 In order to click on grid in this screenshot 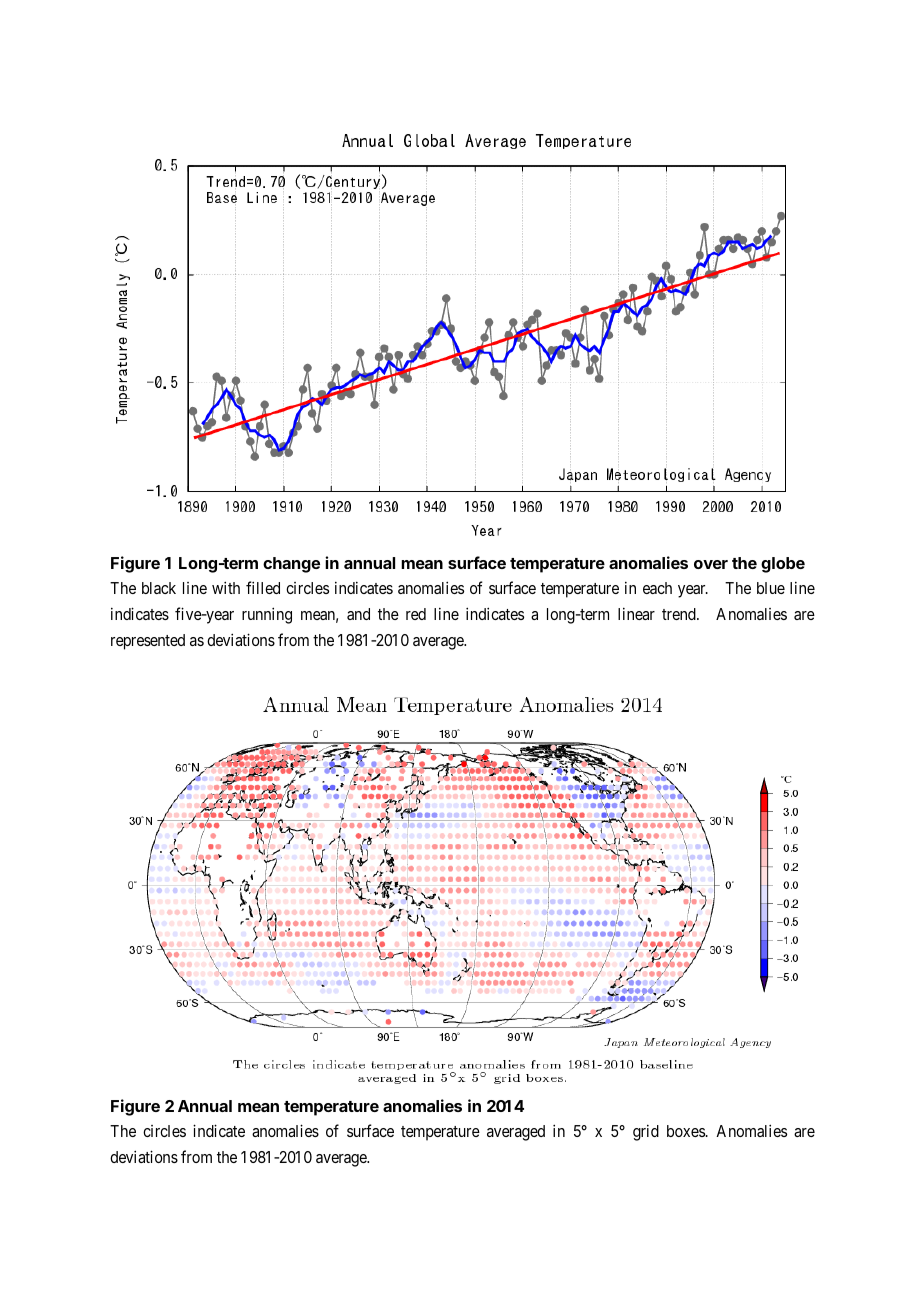, I will do `click(646, 1132)`.
